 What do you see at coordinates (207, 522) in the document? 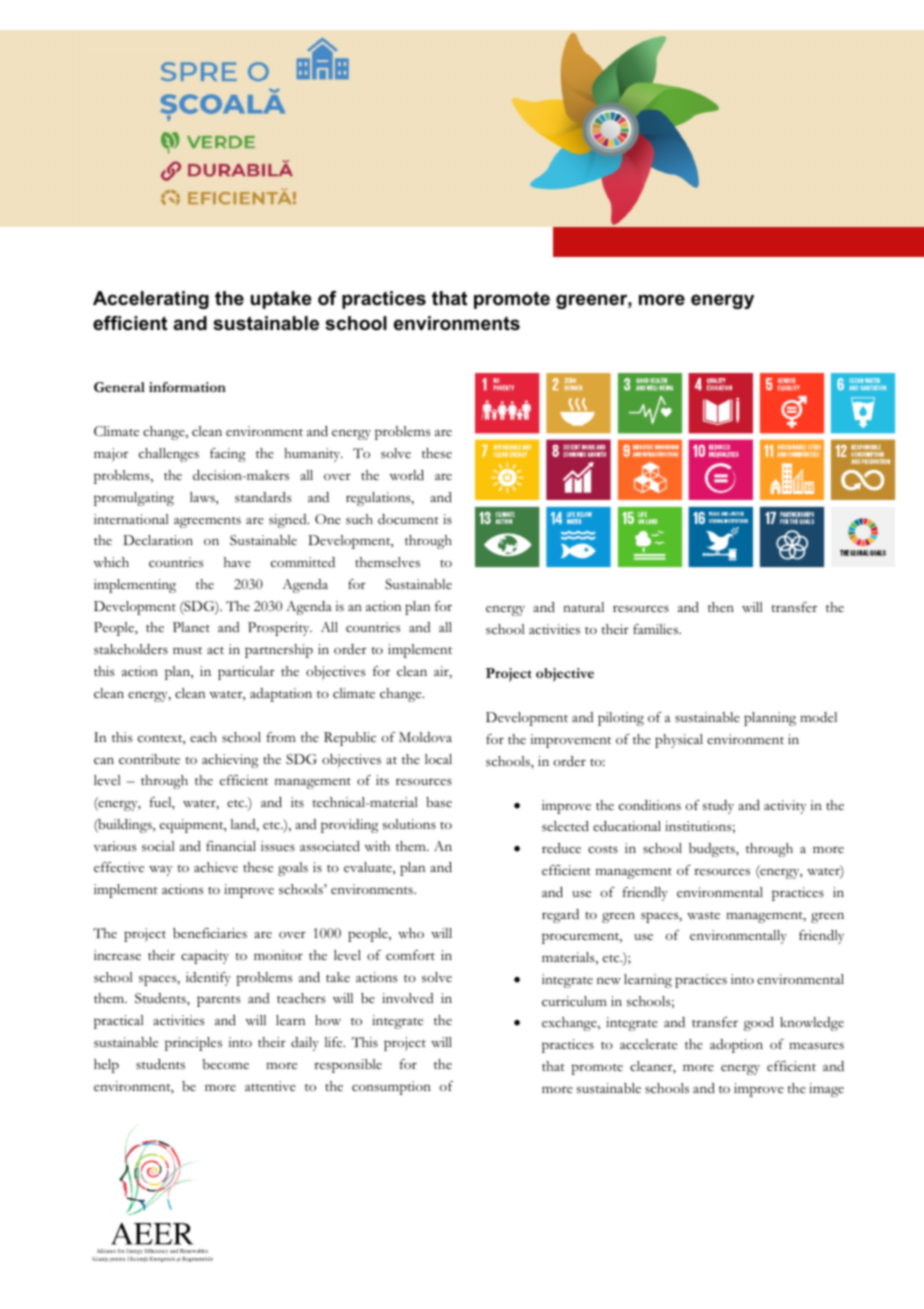
I see `agreements` at bounding box center [207, 522].
